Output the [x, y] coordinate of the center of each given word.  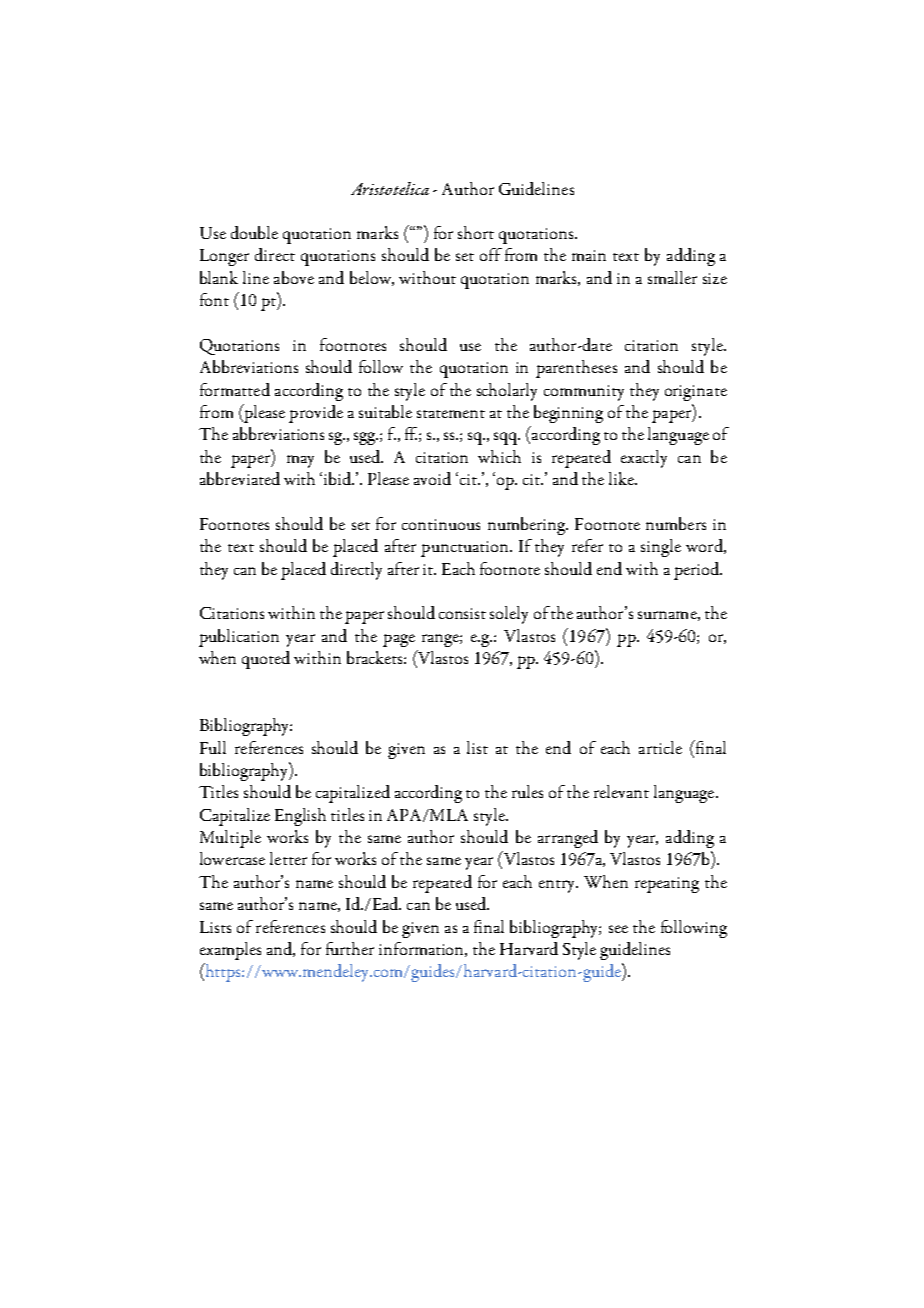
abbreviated [240, 478]
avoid [432, 478]
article [660, 747]
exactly [644, 459]
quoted [266, 660]
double [254, 232]
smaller [672, 277]
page [399, 640]
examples [230, 951]
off [491, 254]
